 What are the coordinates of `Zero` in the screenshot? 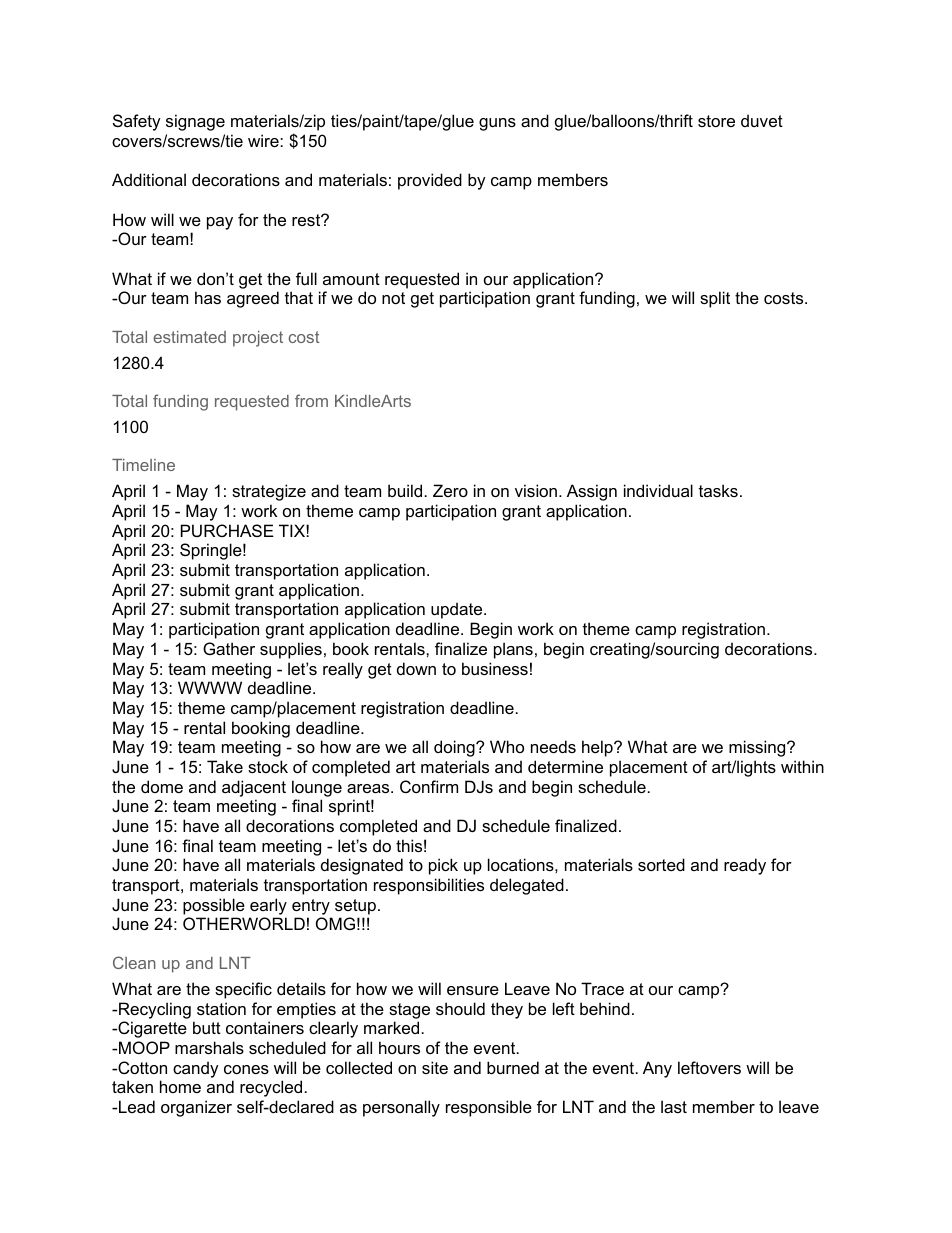 It's located at (450, 490).
